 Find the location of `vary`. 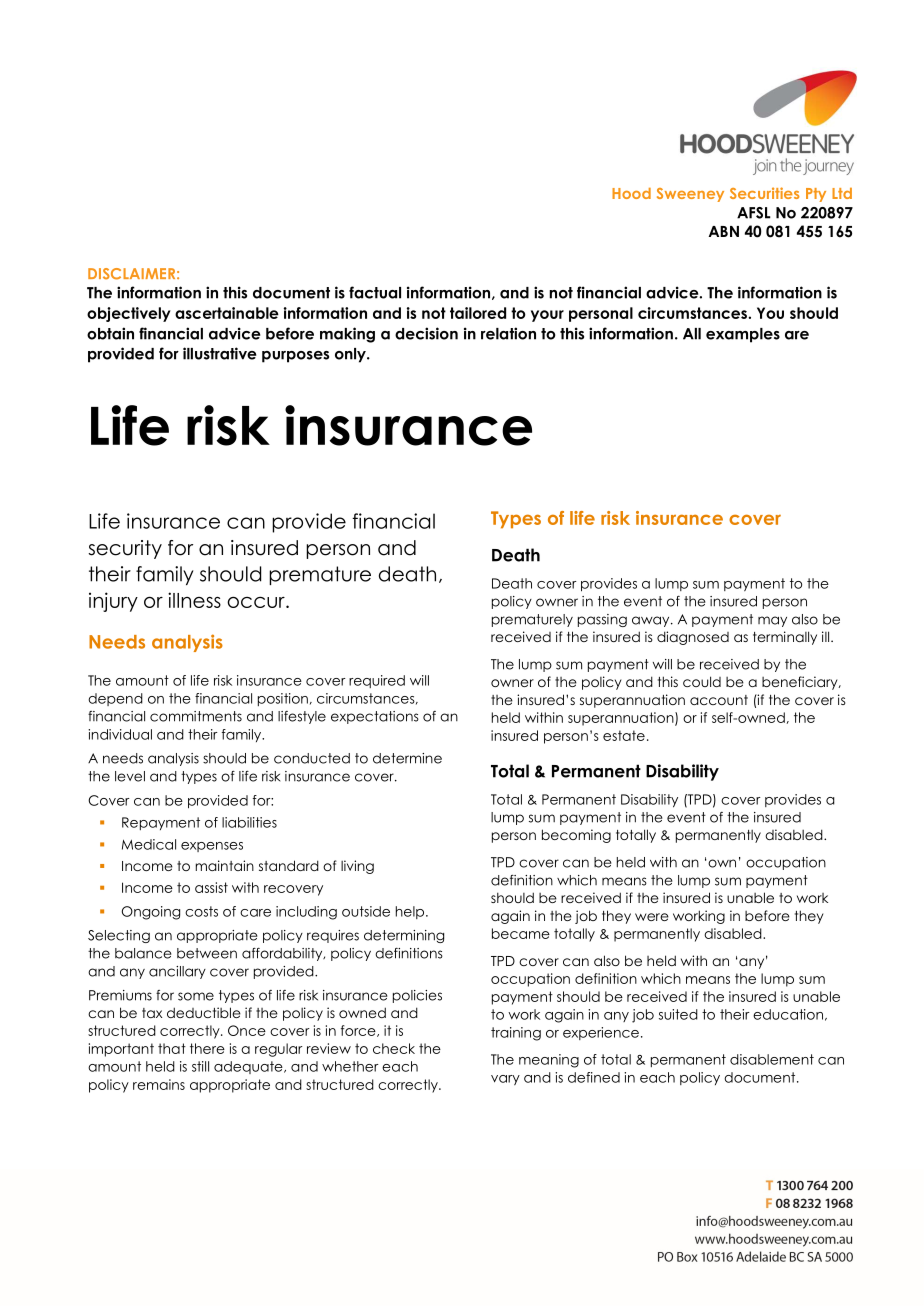

vary is located at coordinates (505, 1080).
